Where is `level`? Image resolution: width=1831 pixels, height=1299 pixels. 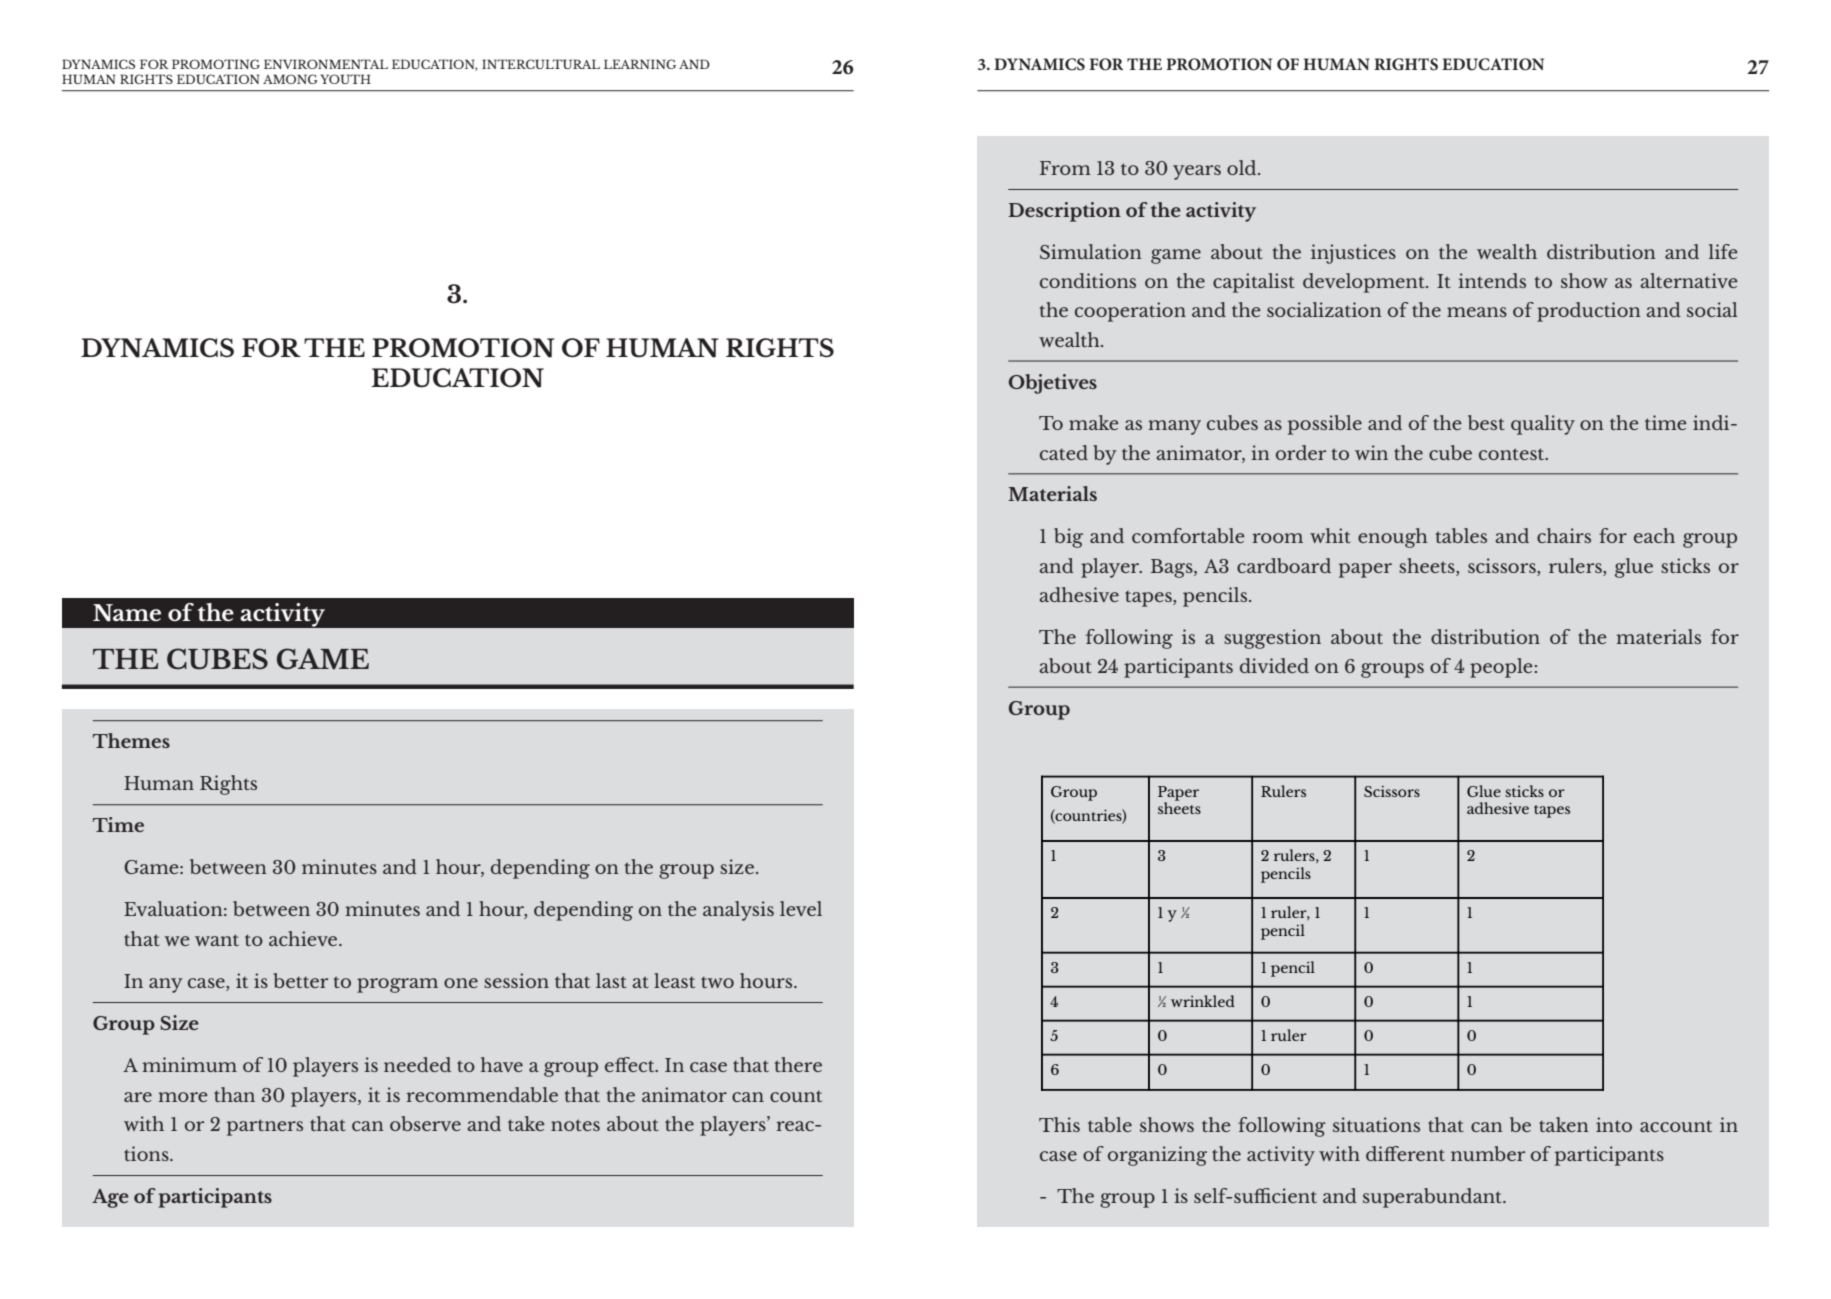 level is located at coordinates (801, 908).
